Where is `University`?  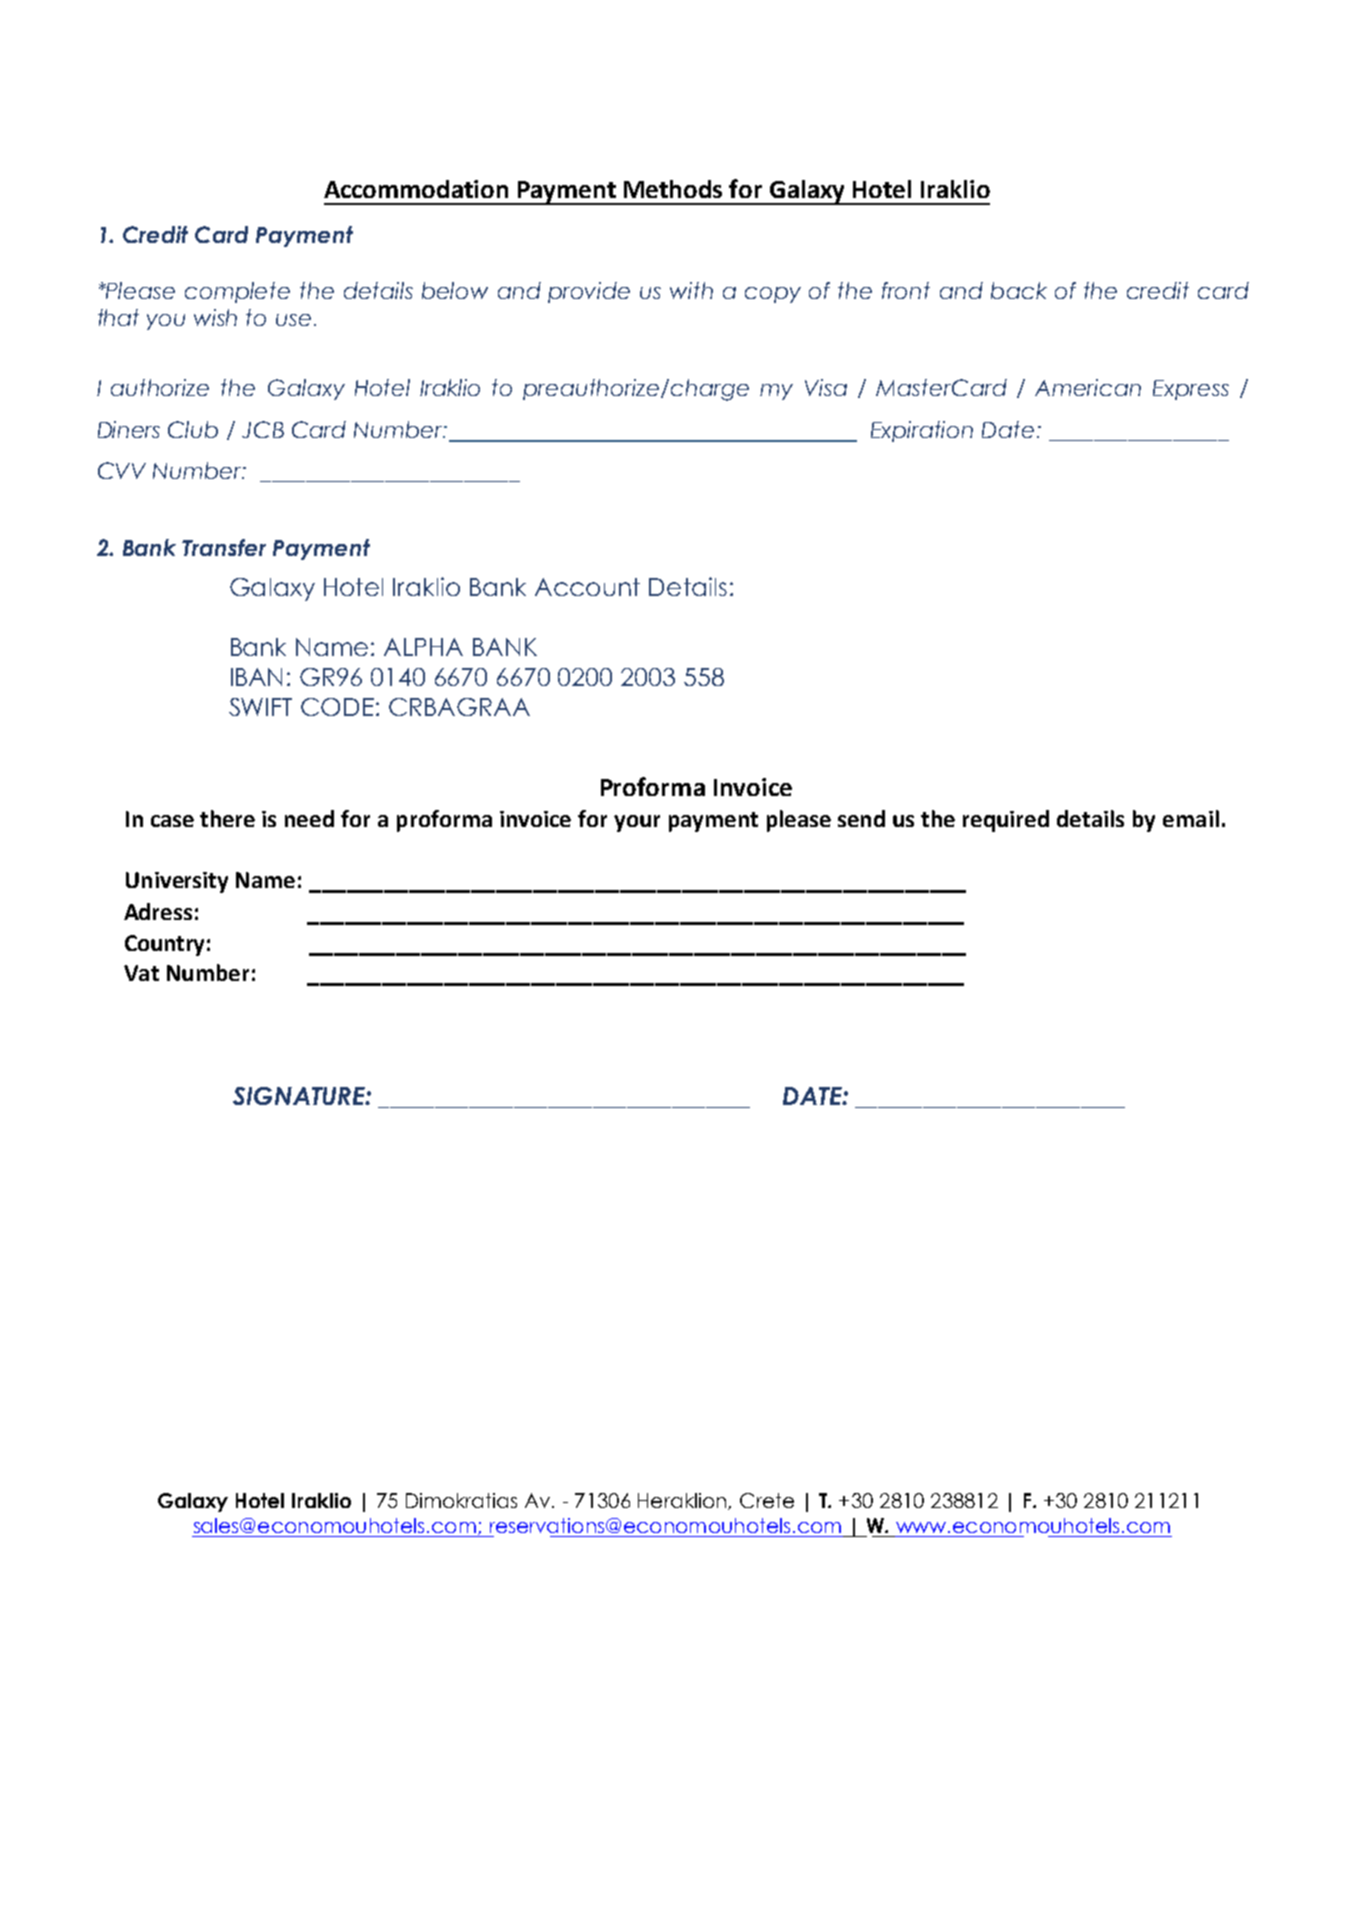 University is located at coordinates (177, 882).
